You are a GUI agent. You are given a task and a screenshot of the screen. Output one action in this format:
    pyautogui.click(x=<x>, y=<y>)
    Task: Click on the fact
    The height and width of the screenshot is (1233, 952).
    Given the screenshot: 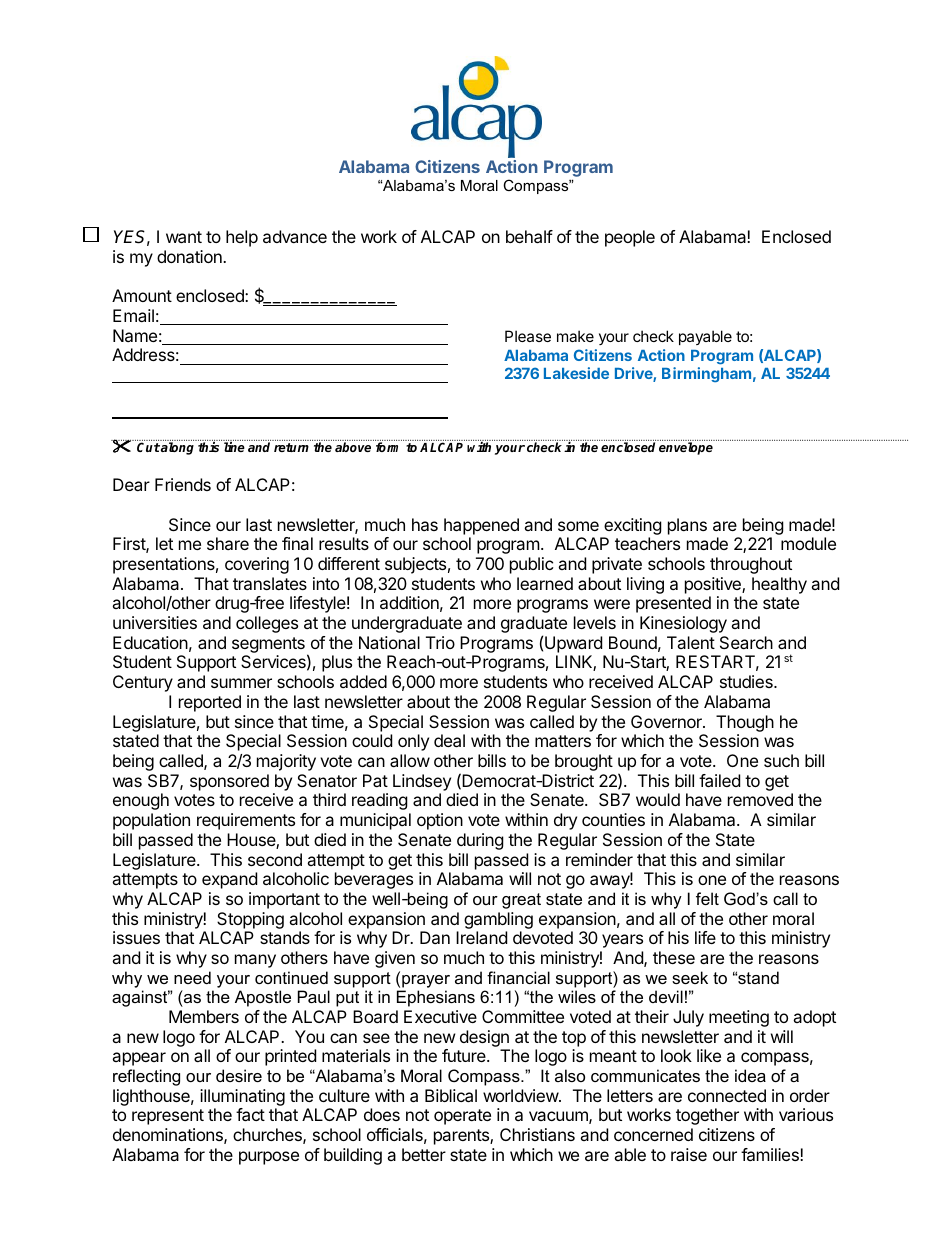 What is the action you would take?
    pyautogui.click(x=250, y=1114)
